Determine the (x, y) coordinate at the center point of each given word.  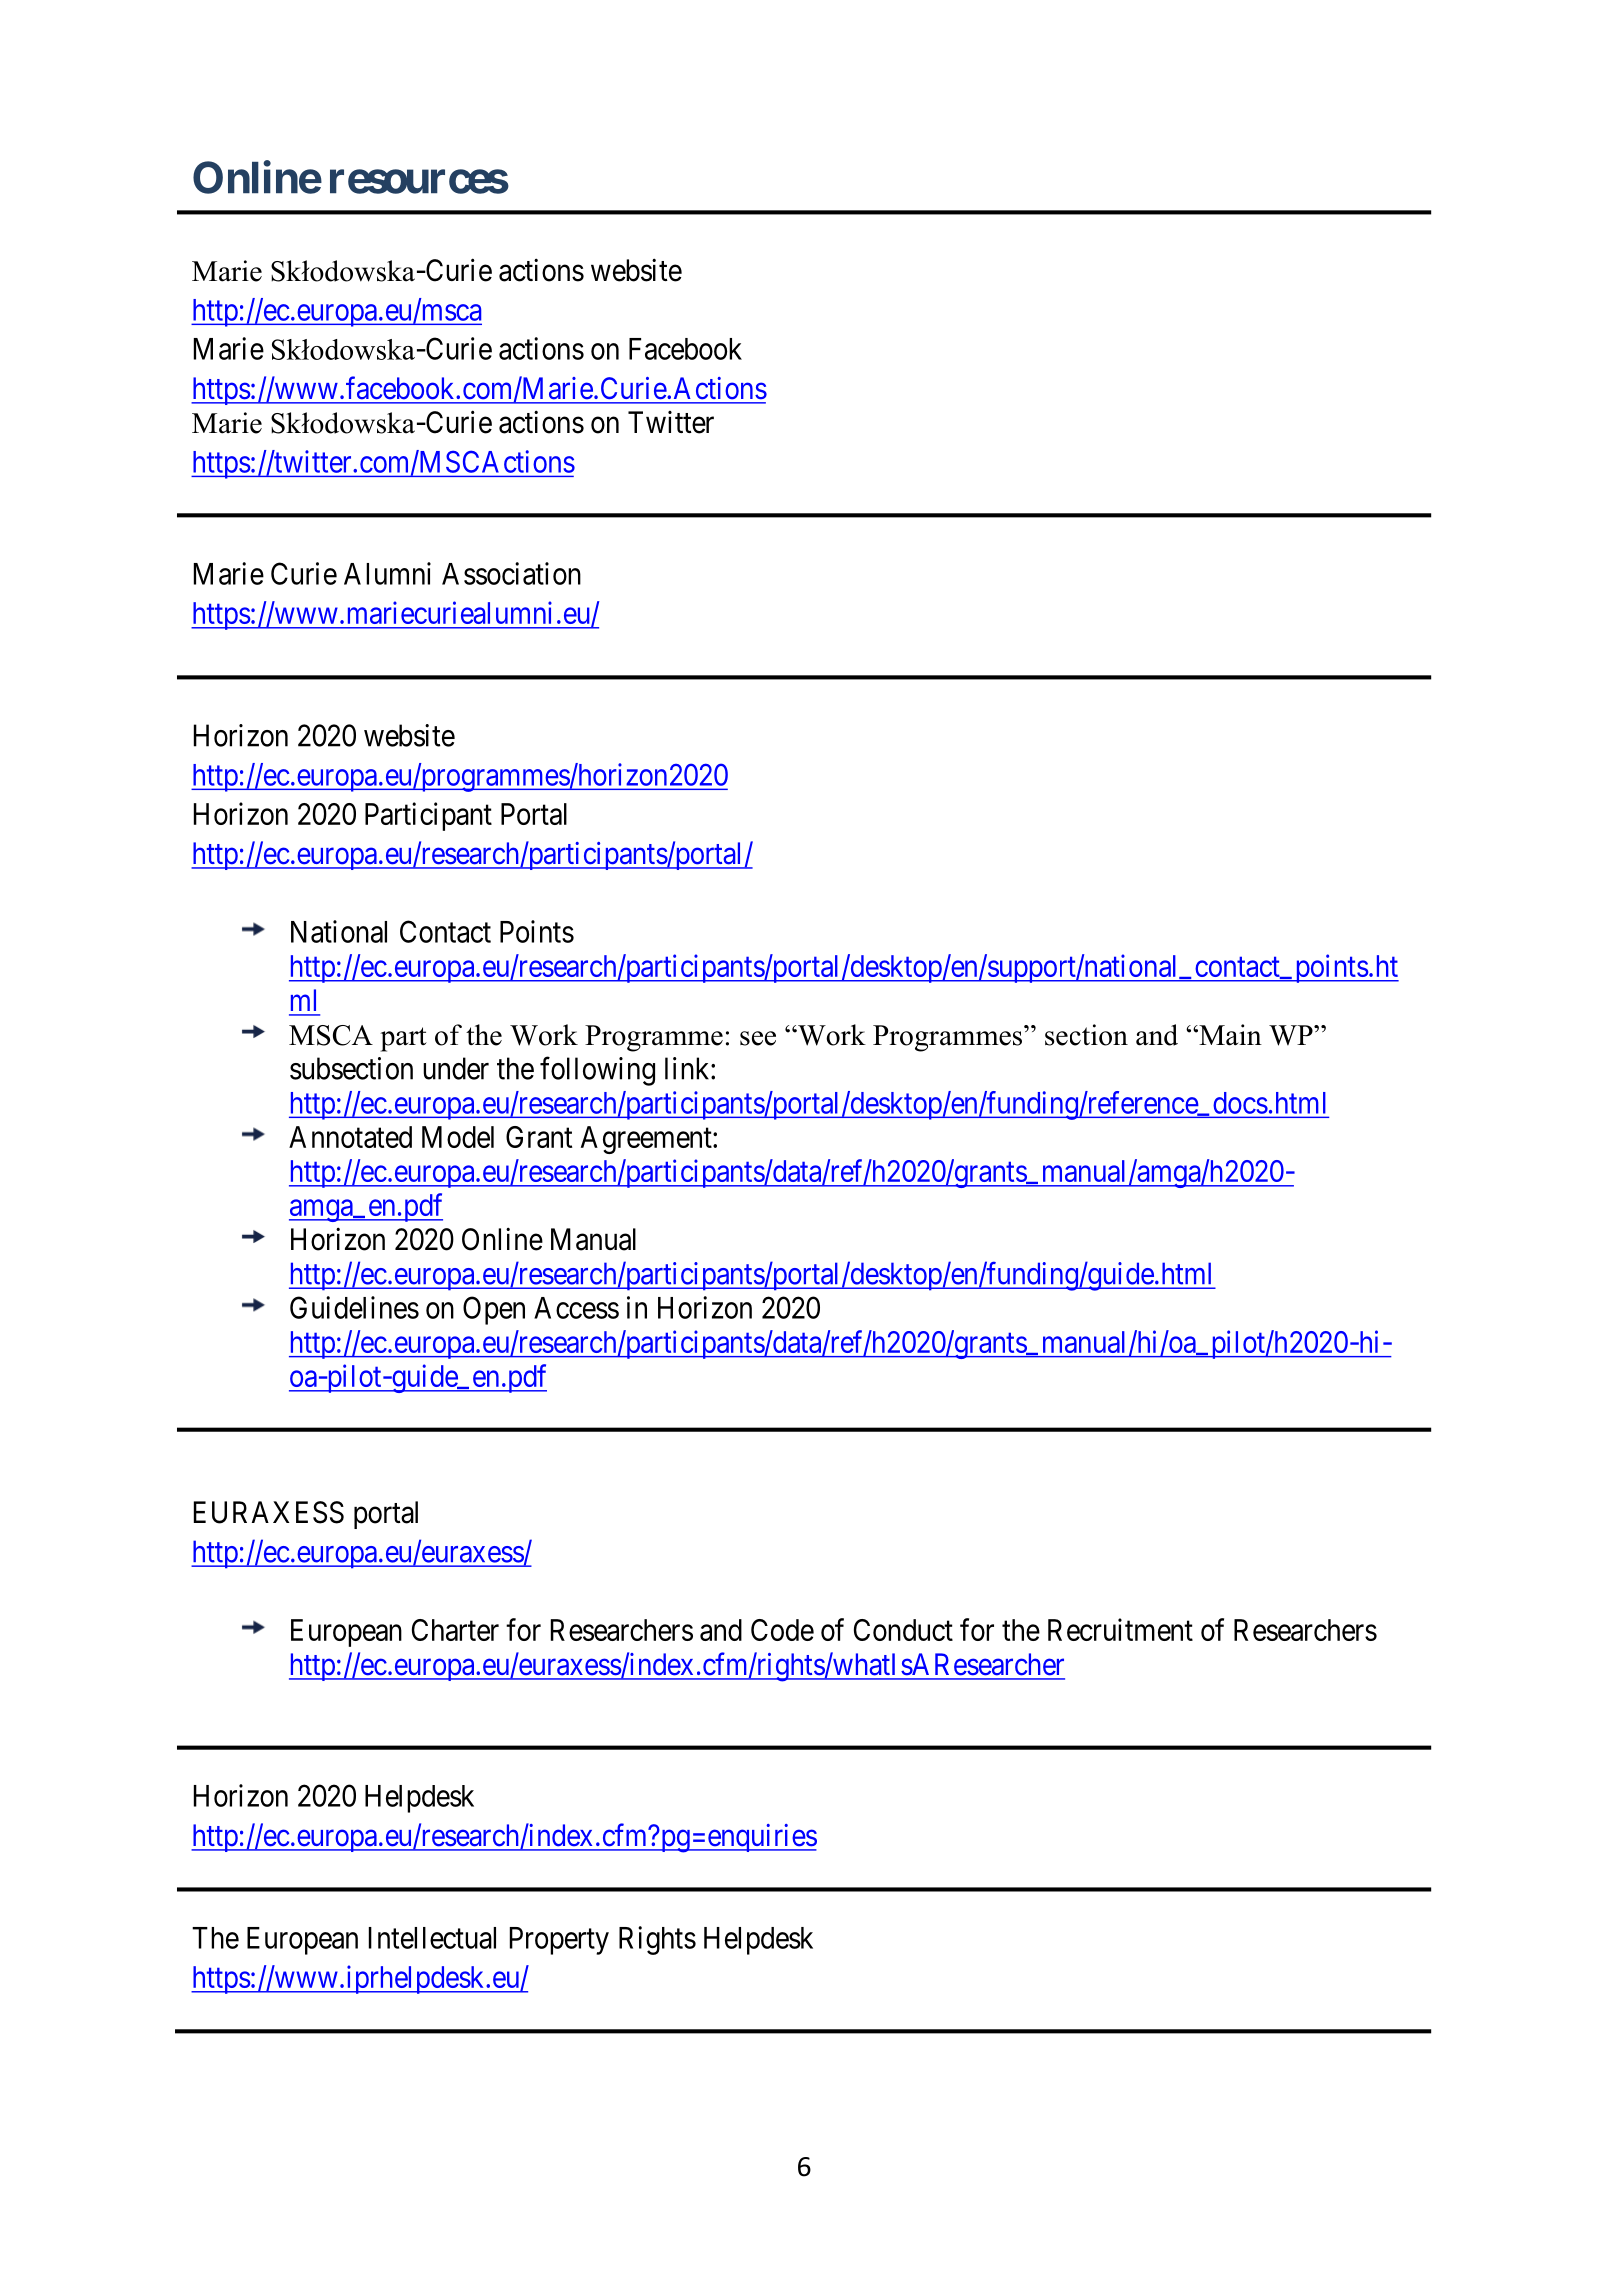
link (688, 1068)
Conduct (903, 1630)
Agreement (647, 1140)
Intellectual (432, 1938)
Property (559, 1941)
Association (511, 573)
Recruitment (1120, 1629)
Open (494, 1310)
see (758, 1038)
